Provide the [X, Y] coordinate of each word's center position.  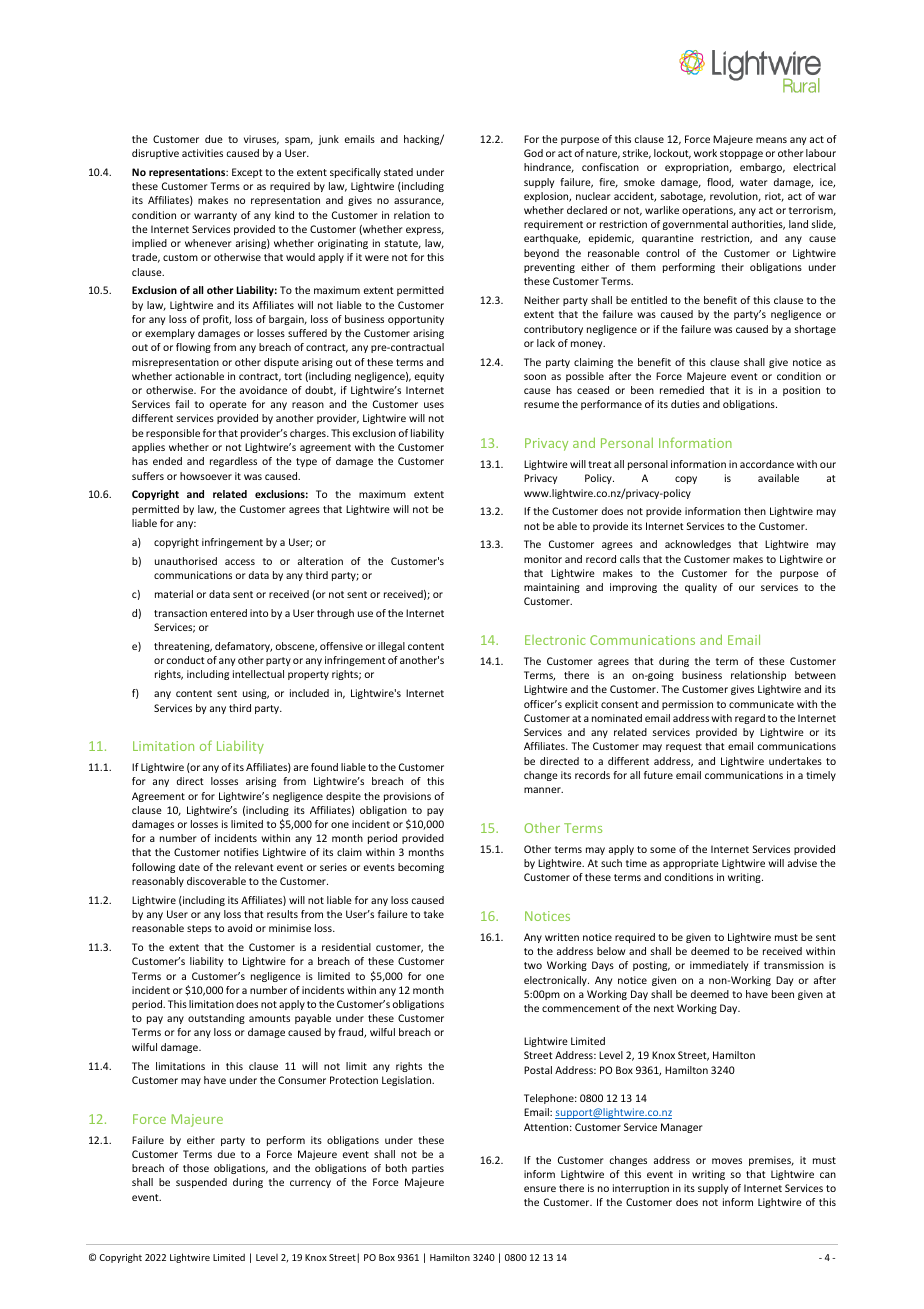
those [196, 1168]
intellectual [258, 674]
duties [685, 404]
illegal [391, 647]
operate [228, 405]
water [753, 182]
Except [247, 173]
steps [199, 929]
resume [541, 405]
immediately [719, 966]
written [562, 937]
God [533, 153]
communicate [761, 704]
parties [428, 1169]
